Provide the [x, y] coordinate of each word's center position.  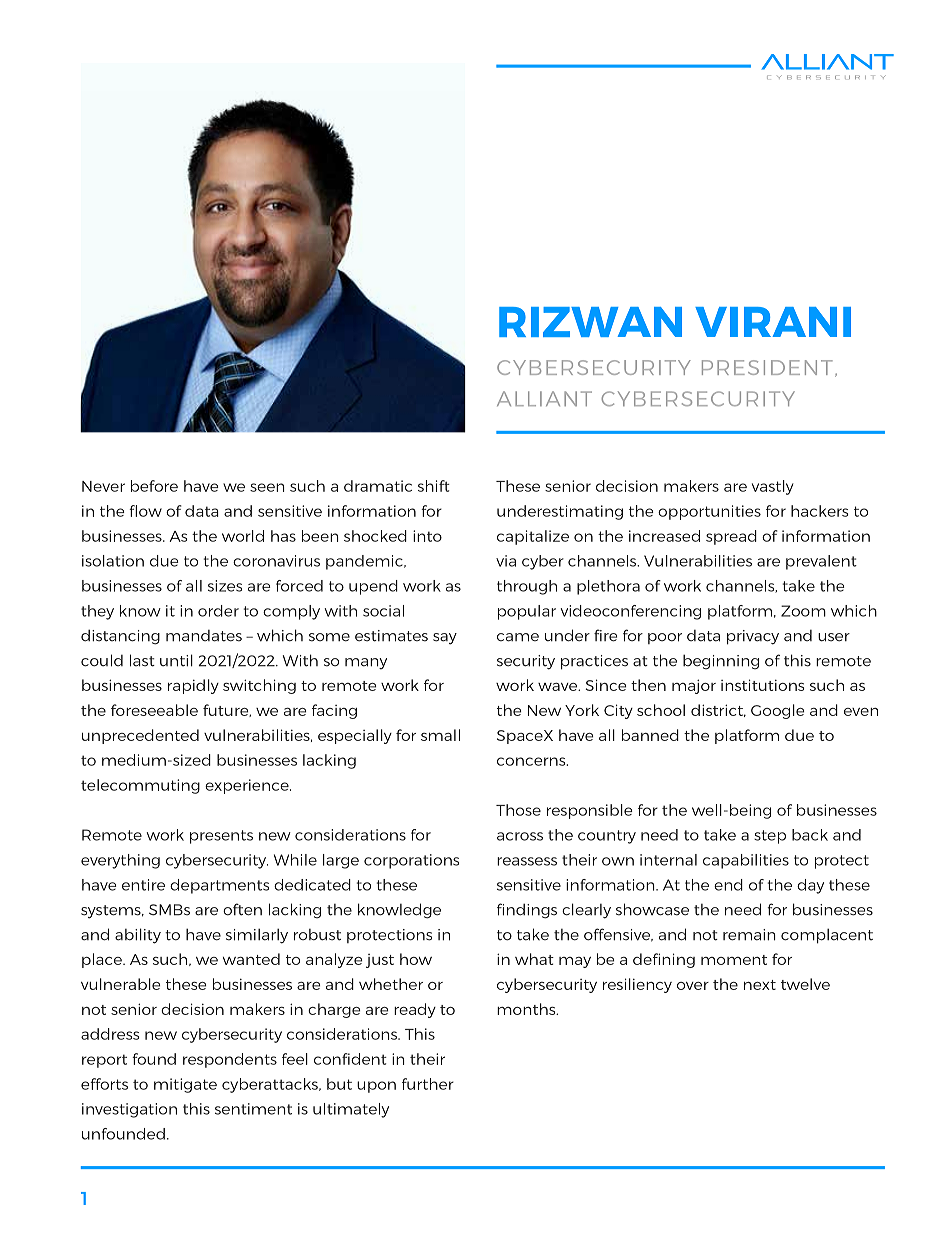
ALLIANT [544, 398]
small [440, 735]
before [154, 486]
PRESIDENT [767, 367]
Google [777, 711]
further [428, 1084]
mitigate [185, 1085]
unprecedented [140, 736]
